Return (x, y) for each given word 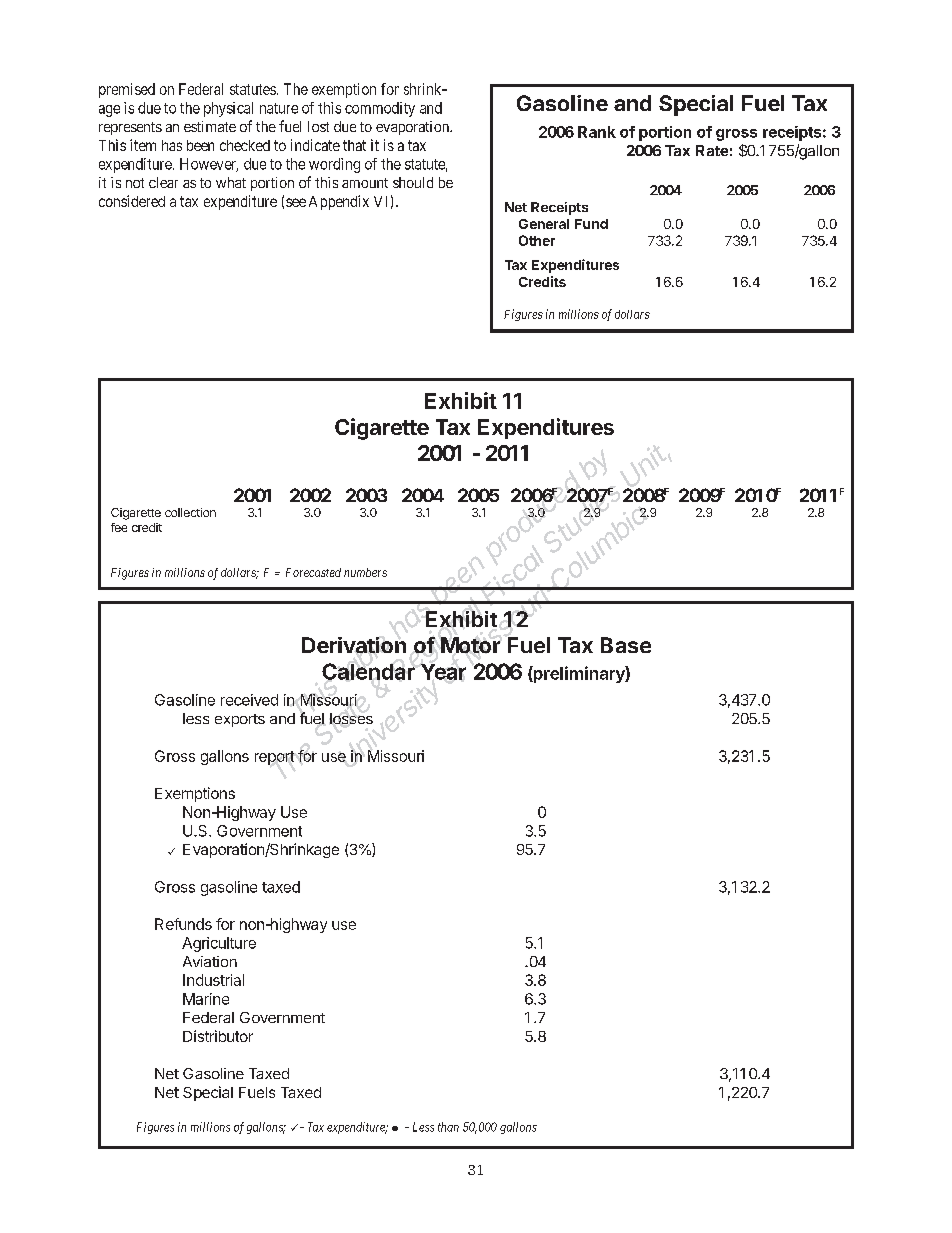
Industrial (213, 980)
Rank (597, 132)
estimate (210, 126)
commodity (380, 109)
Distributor (218, 1036)
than (448, 1127)
